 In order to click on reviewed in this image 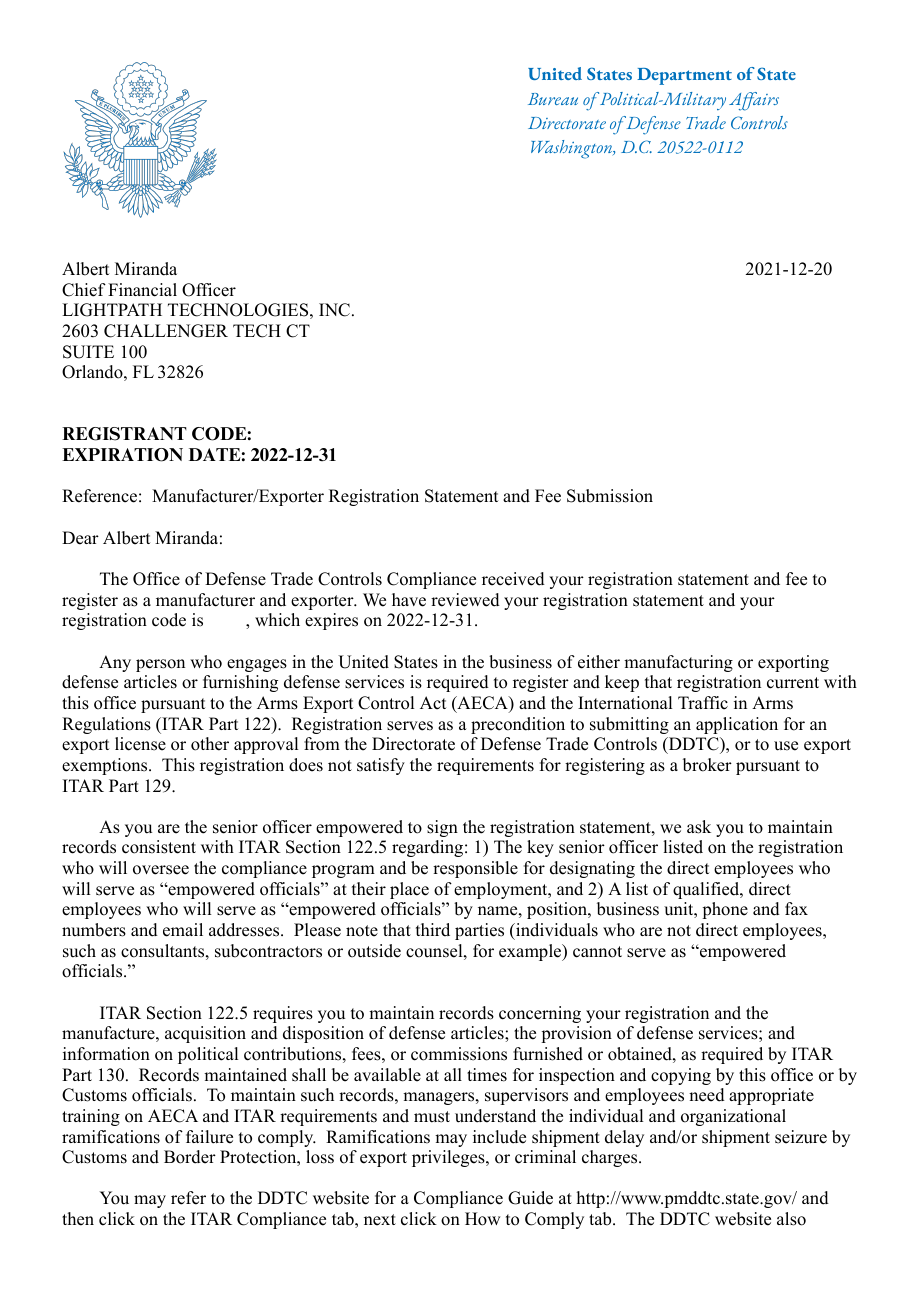, I will do `click(465, 600)`.
